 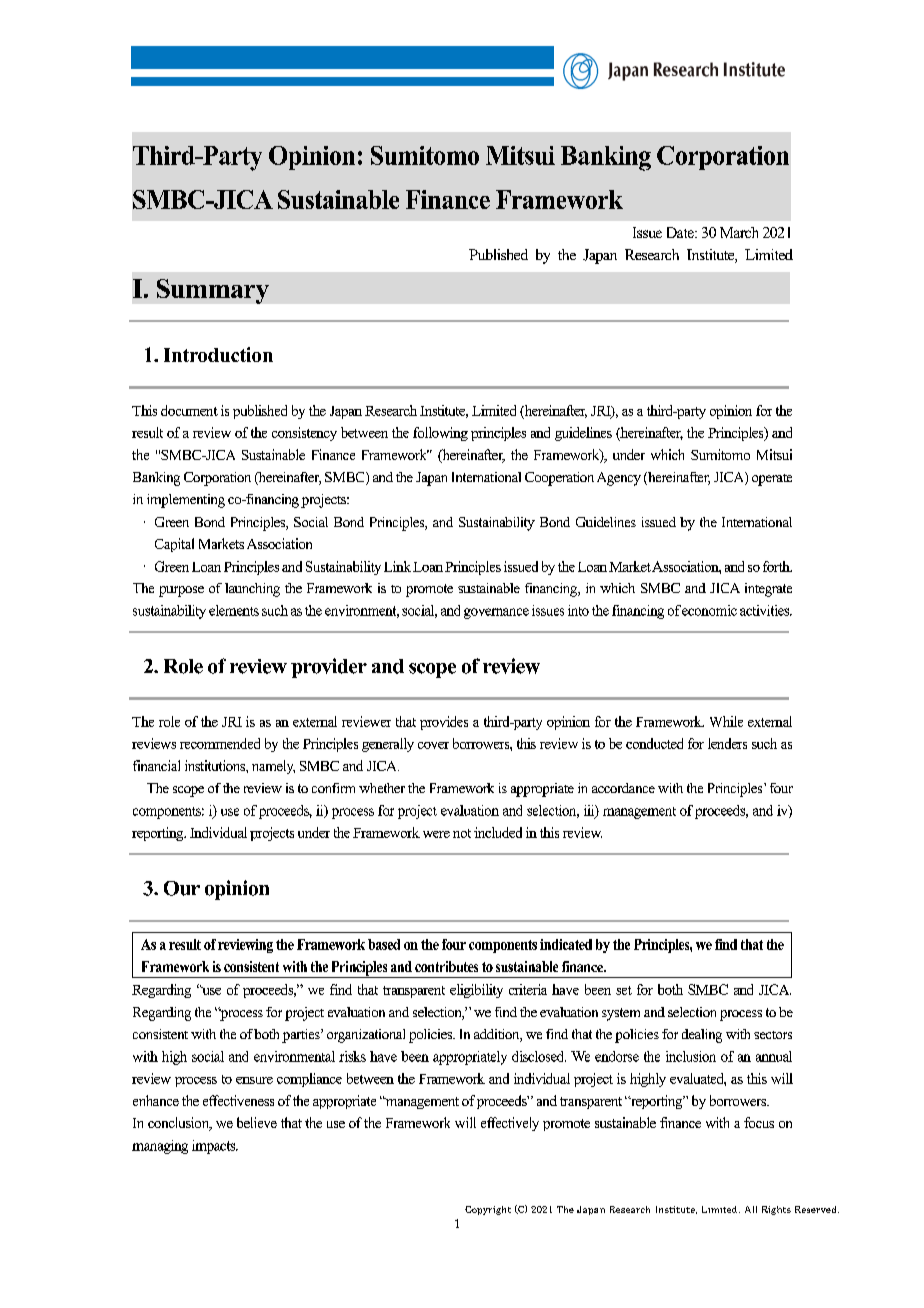 What do you see at coordinates (213, 291) in the screenshot?
I see `Summary` at bounding box center [213, 291].
